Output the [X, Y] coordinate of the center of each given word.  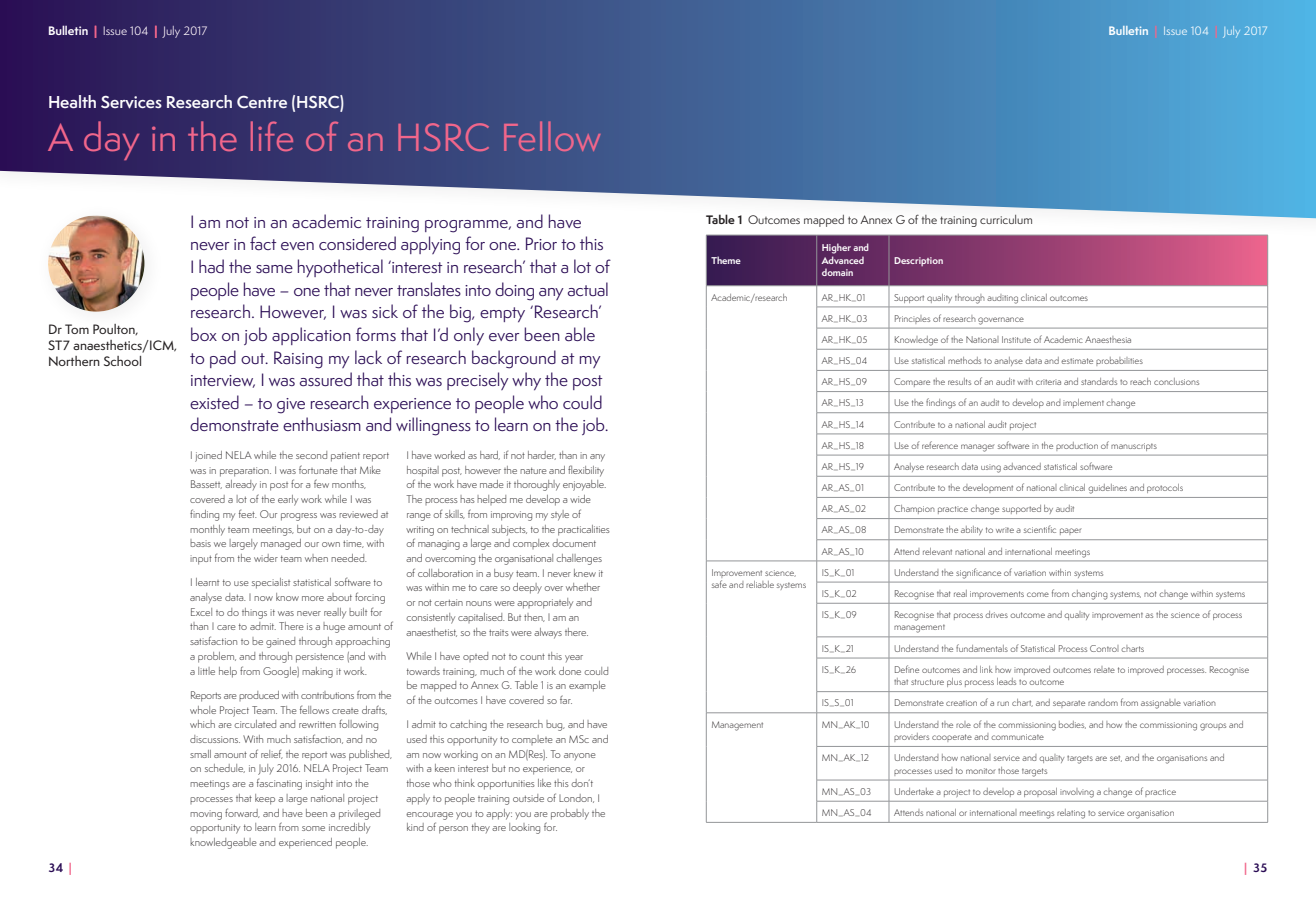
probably [570, 814]
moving [206, 815]
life [272, 136]
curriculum [1006, 219]
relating [1071, 814]
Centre [262, 102]
